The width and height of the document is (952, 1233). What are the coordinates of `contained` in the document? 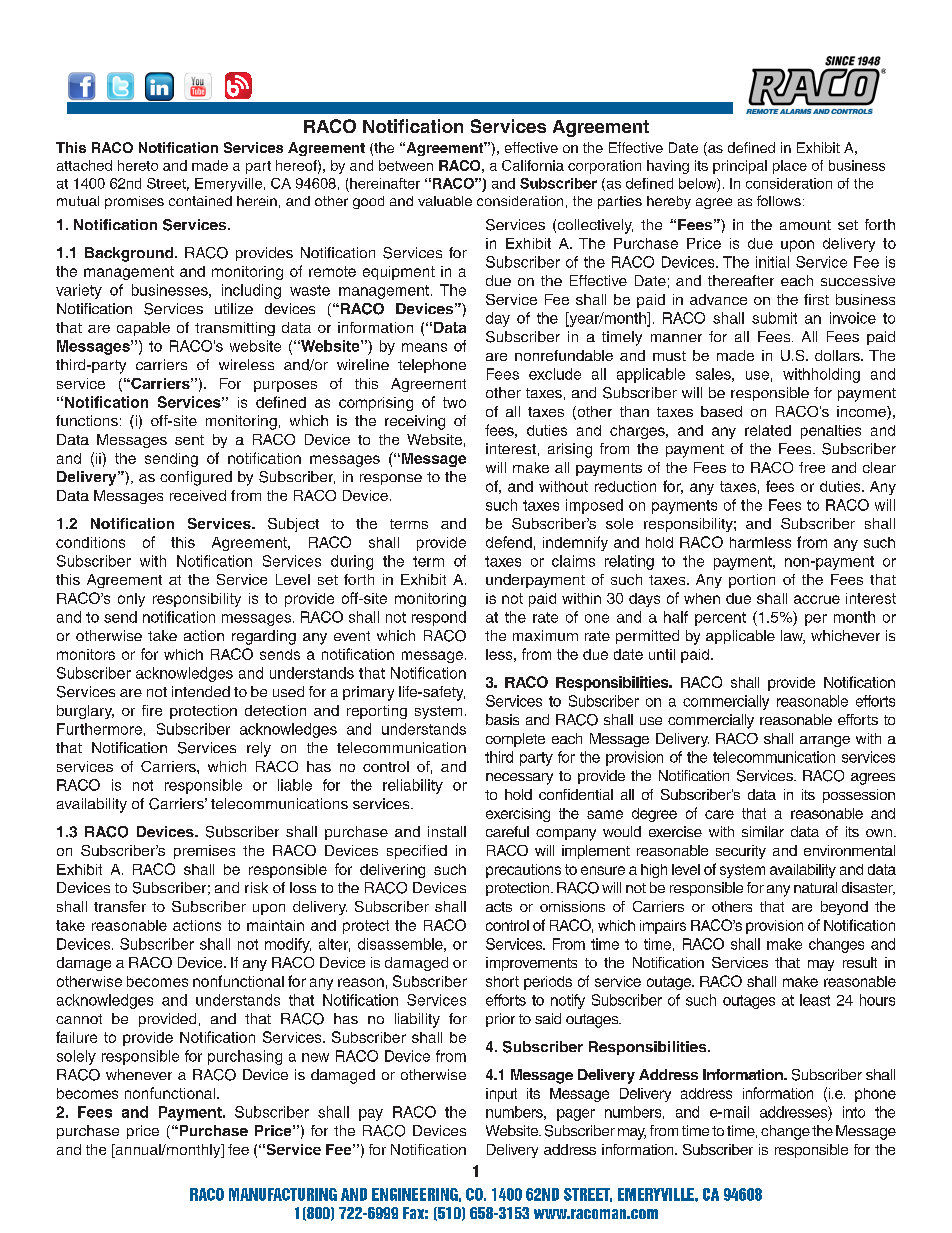 It's located at (200, 201).
